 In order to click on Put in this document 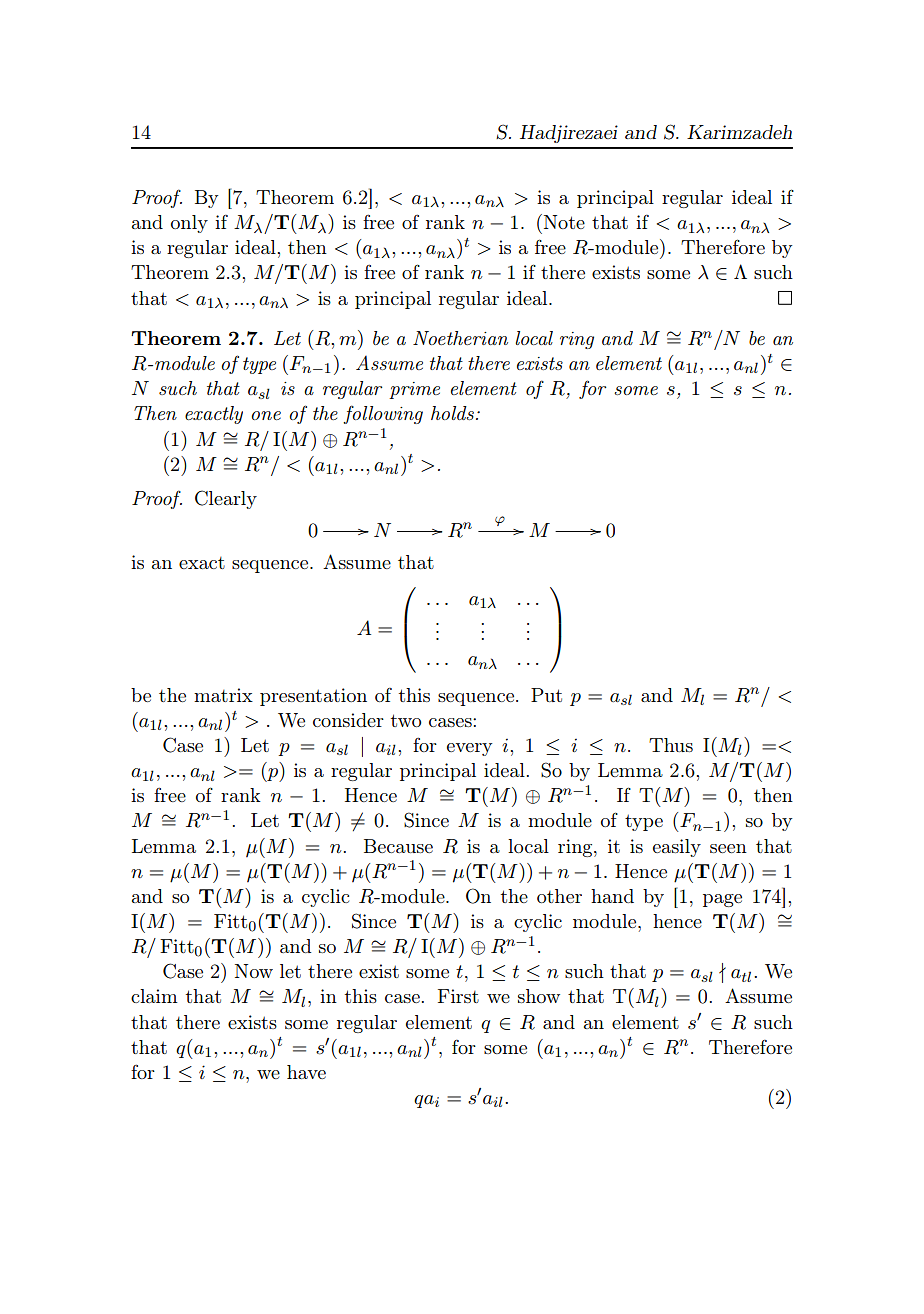, I will do `click(546, 695)`.
